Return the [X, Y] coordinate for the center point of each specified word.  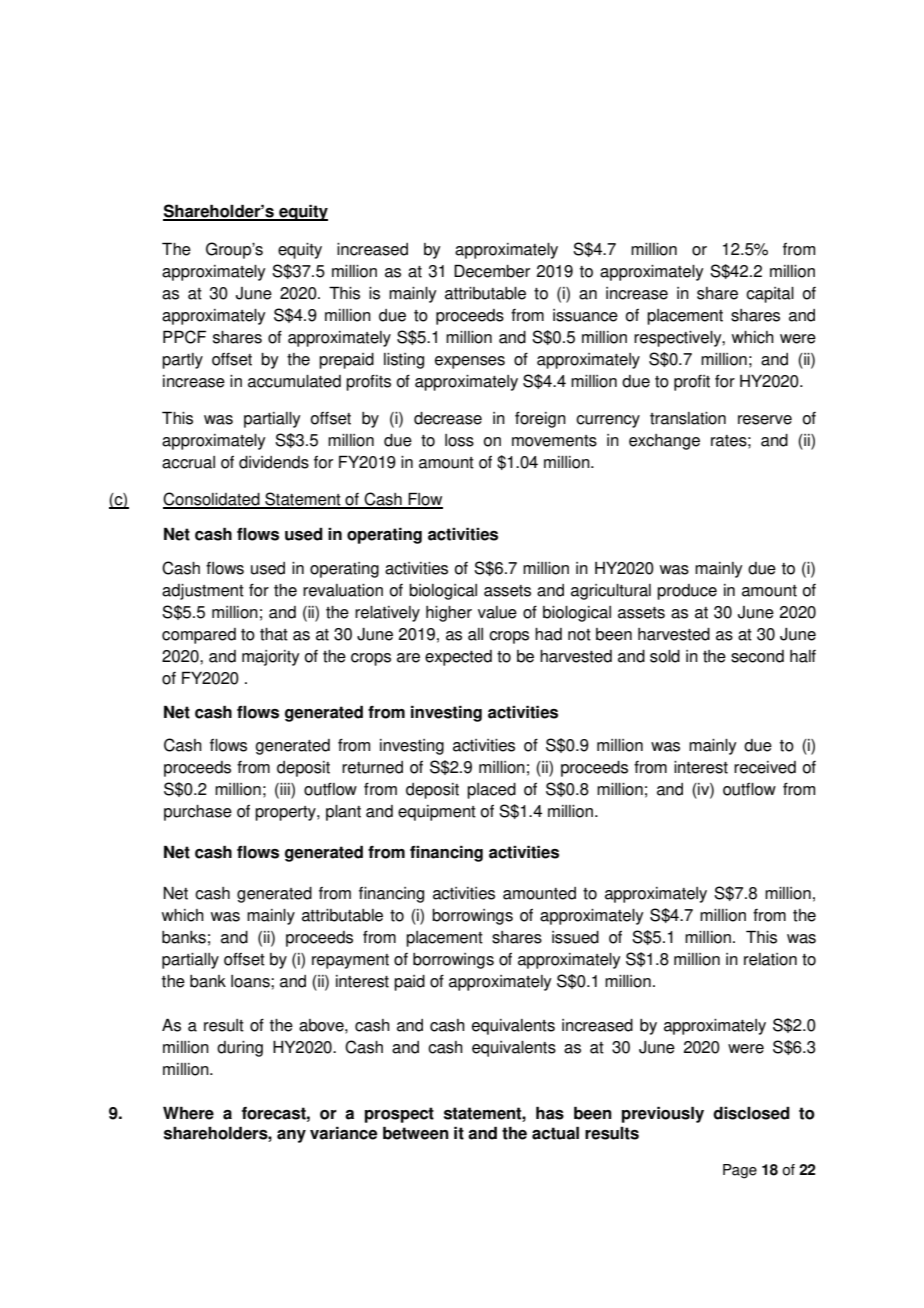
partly [182, 361]
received [765, 767]
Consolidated [212, 500]
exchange [664, 442]
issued [575, 937]
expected [458, 658]
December [492, 271]
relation [770, 959]
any [291, 1136]
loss [459, 440]
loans [251, 981]
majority [271, 658]
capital [770, 295]
